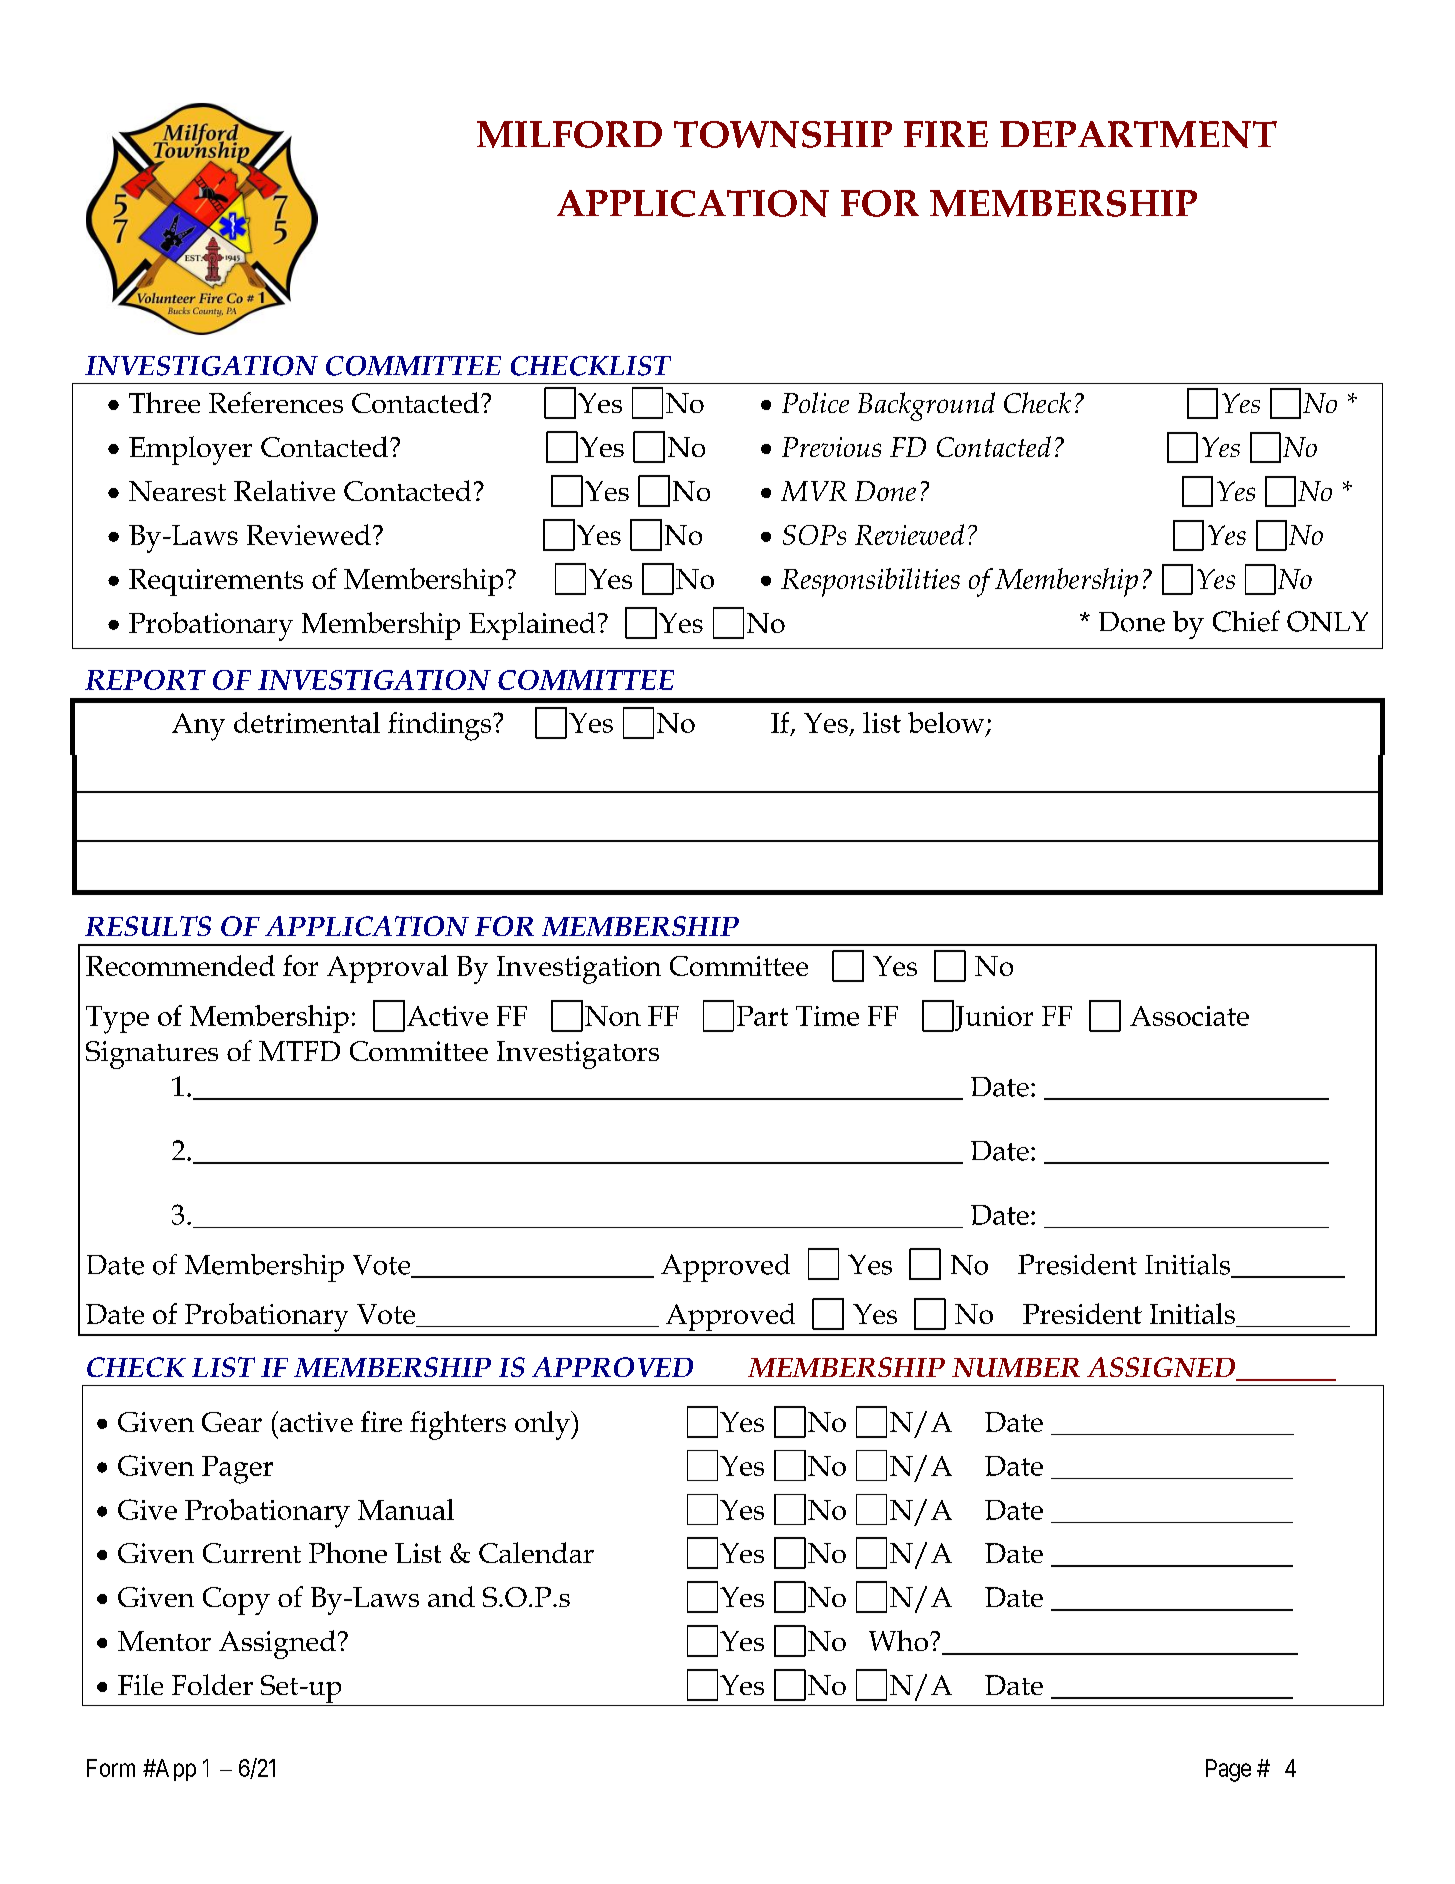 This screenshot has height=1884, width=1455. I want to click on TOWNSHIP, so click(783, 134).
